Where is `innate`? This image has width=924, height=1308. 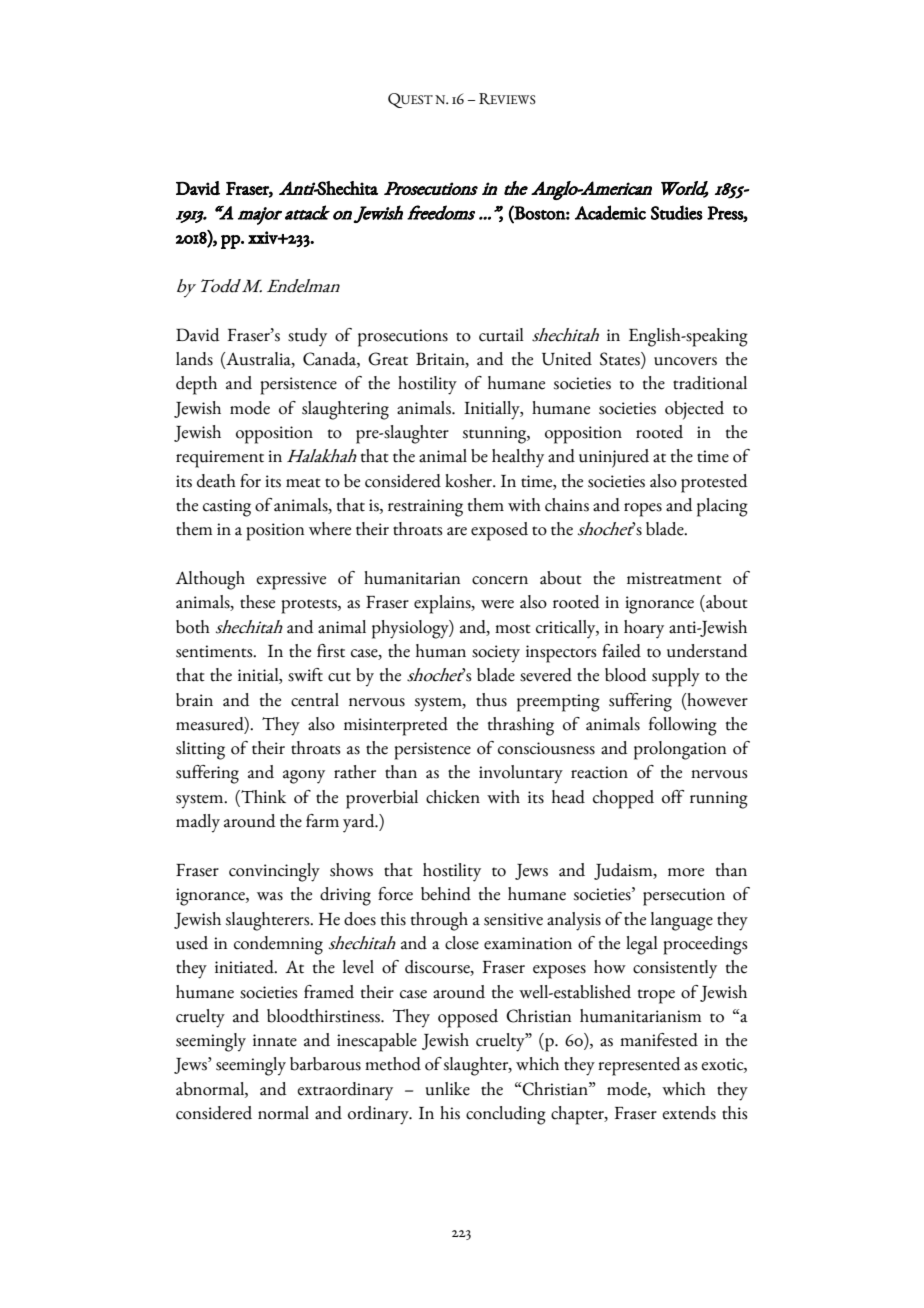
innate is located at coordinates (275, 1040).
